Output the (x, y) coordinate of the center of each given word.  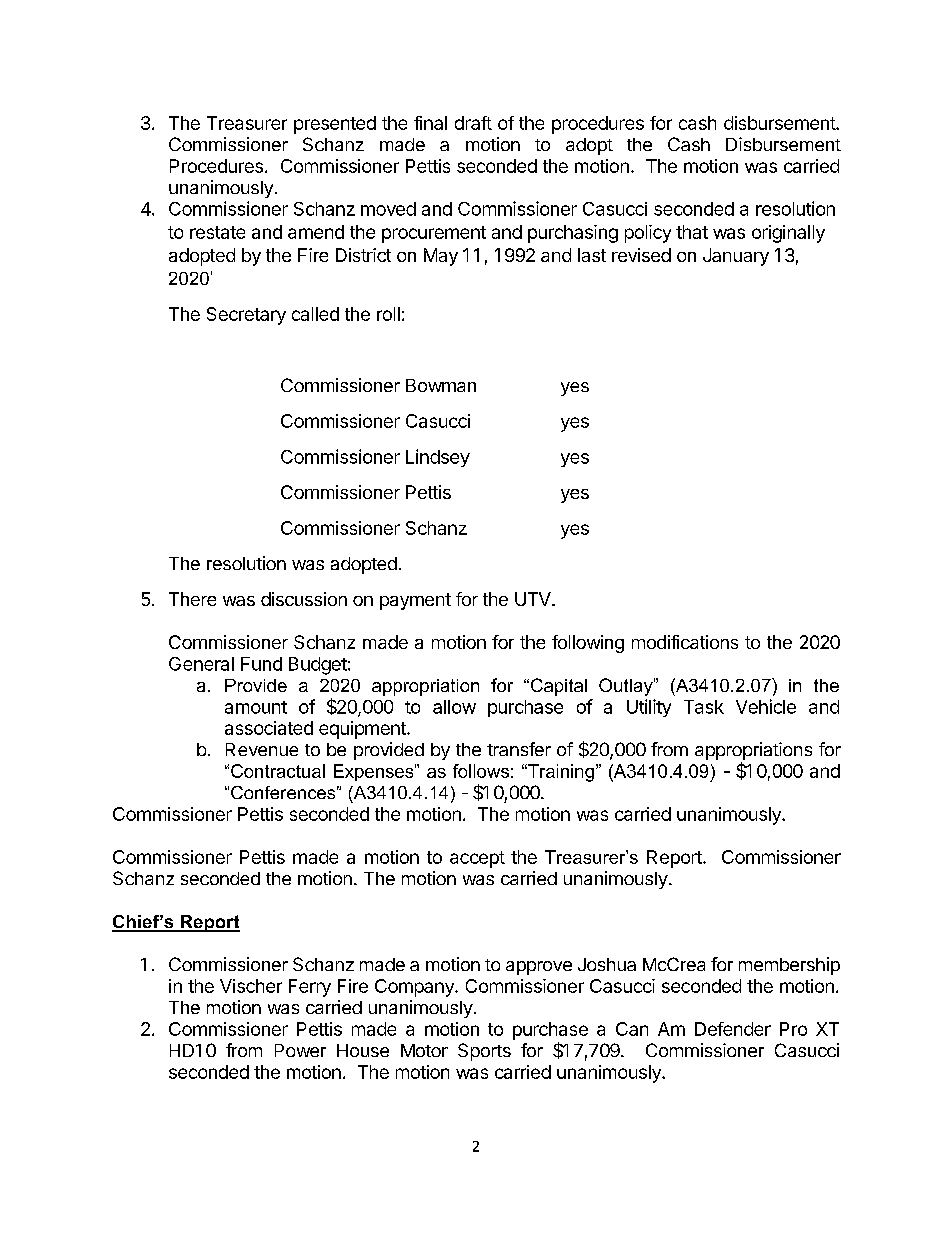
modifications (685, 642)
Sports (484, 1052)
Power (300, 1050)
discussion (304, 599)
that (692, 232)
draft (473, 123)
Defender (733, 1029)
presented (335, 125)
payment (415, 601)
